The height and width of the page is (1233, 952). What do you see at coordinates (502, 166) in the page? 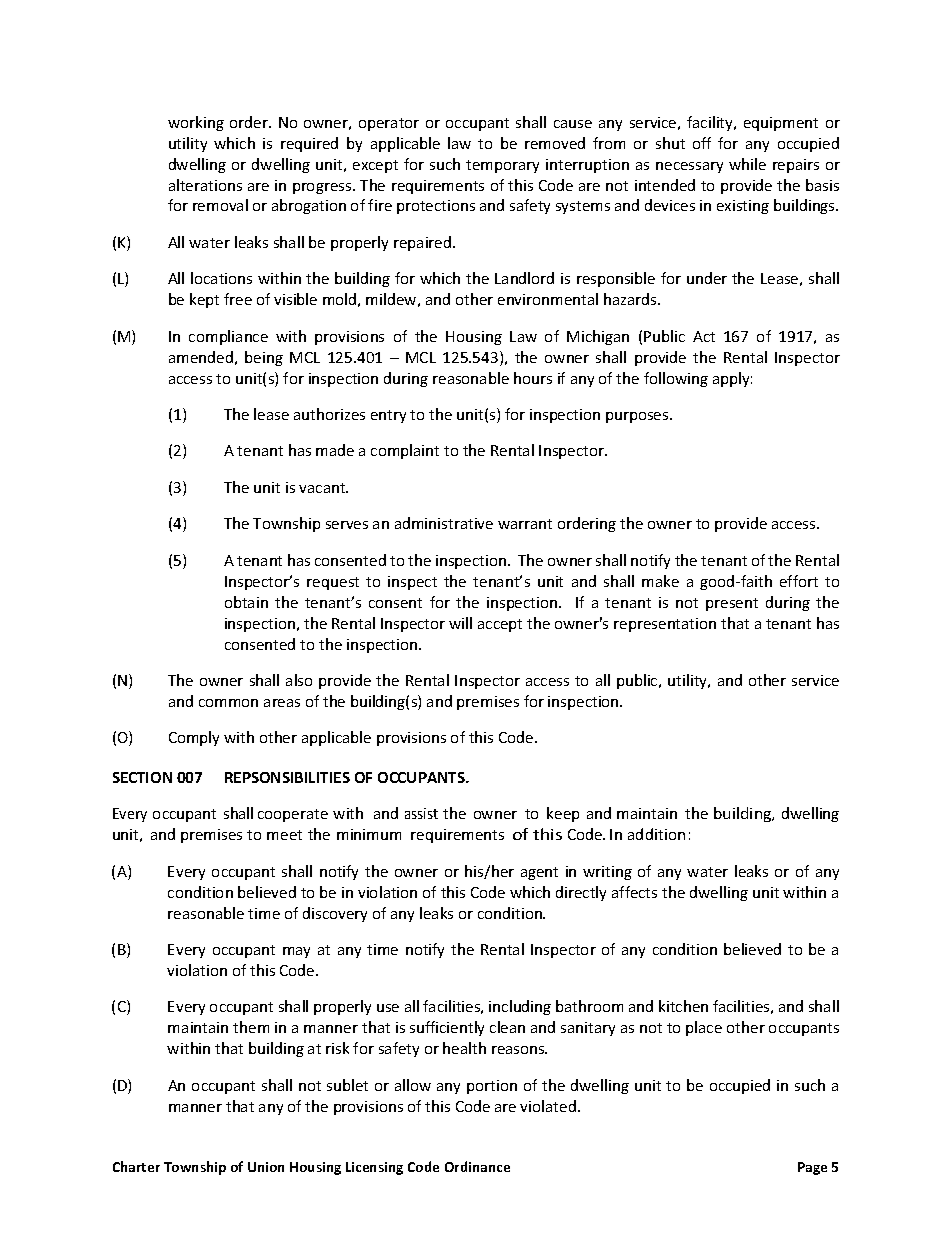
I see `temporary` at bounding box center [502, 166].
